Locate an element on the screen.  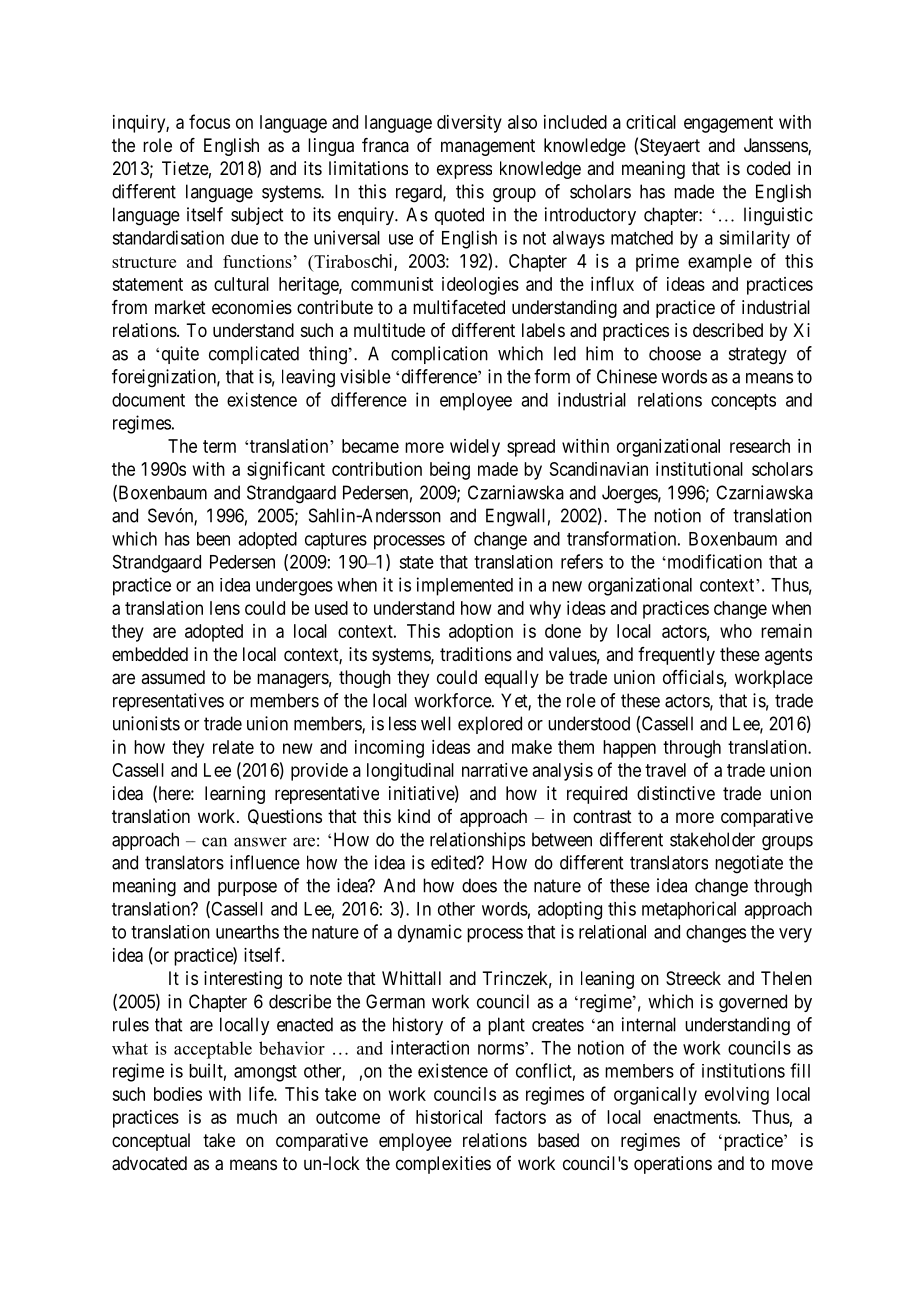
who is located at coordinates (736, 631).
